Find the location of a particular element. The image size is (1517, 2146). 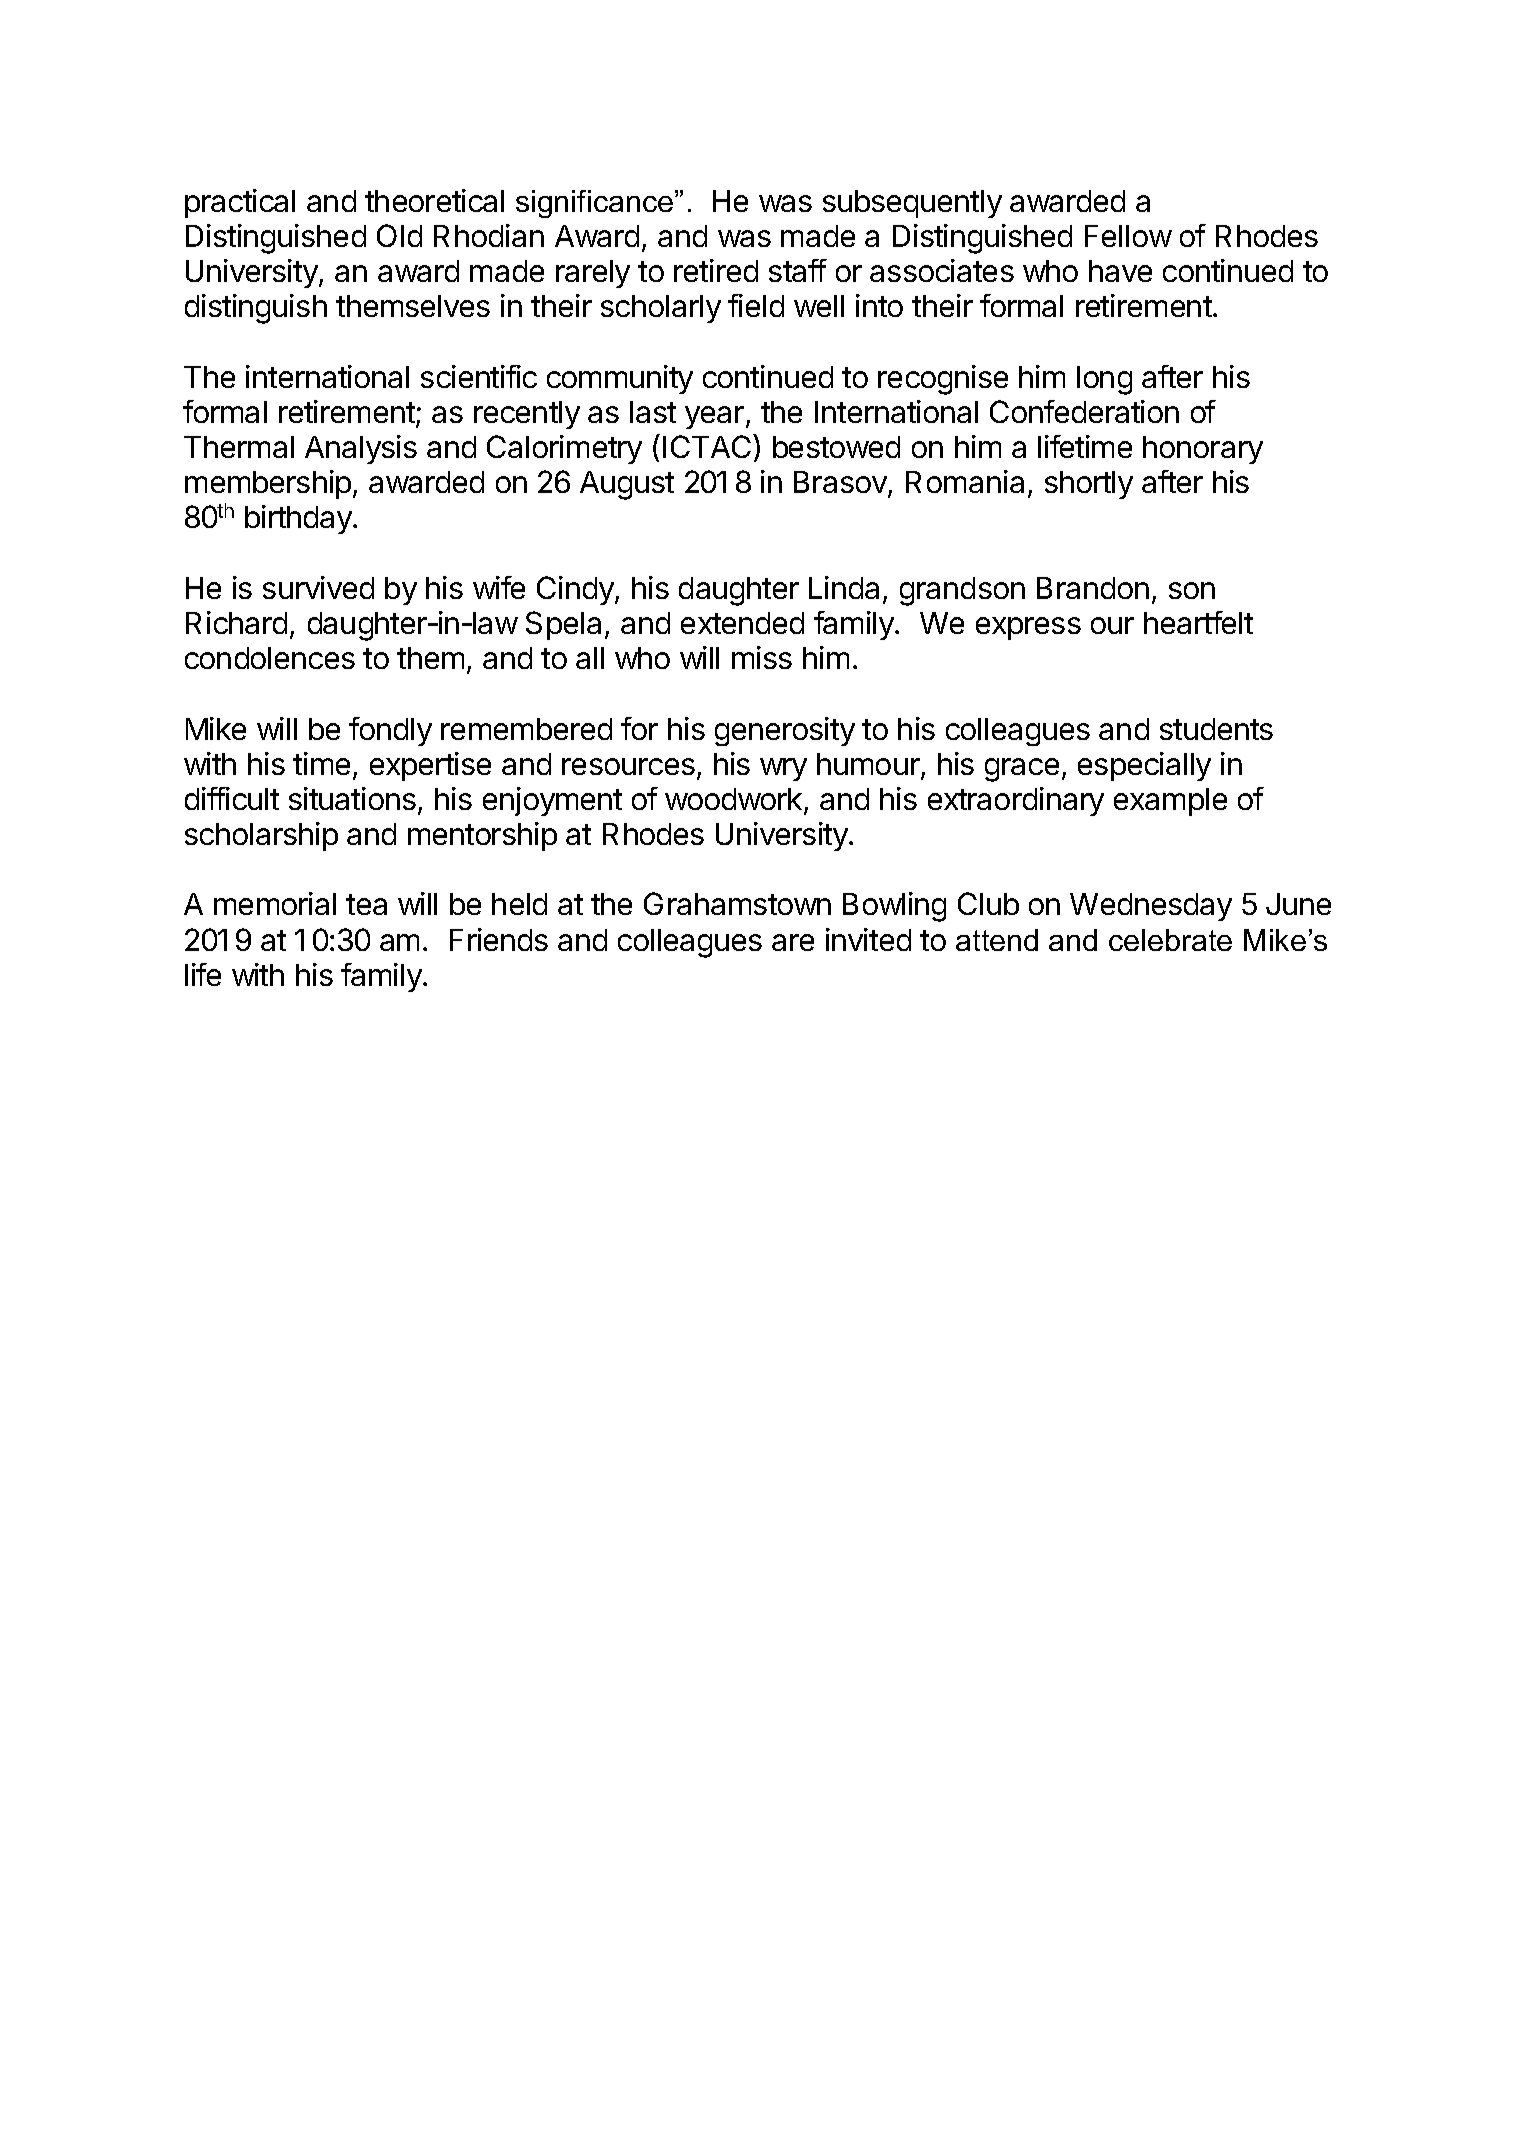

Fellow is located at coordinates (1128, 236).
